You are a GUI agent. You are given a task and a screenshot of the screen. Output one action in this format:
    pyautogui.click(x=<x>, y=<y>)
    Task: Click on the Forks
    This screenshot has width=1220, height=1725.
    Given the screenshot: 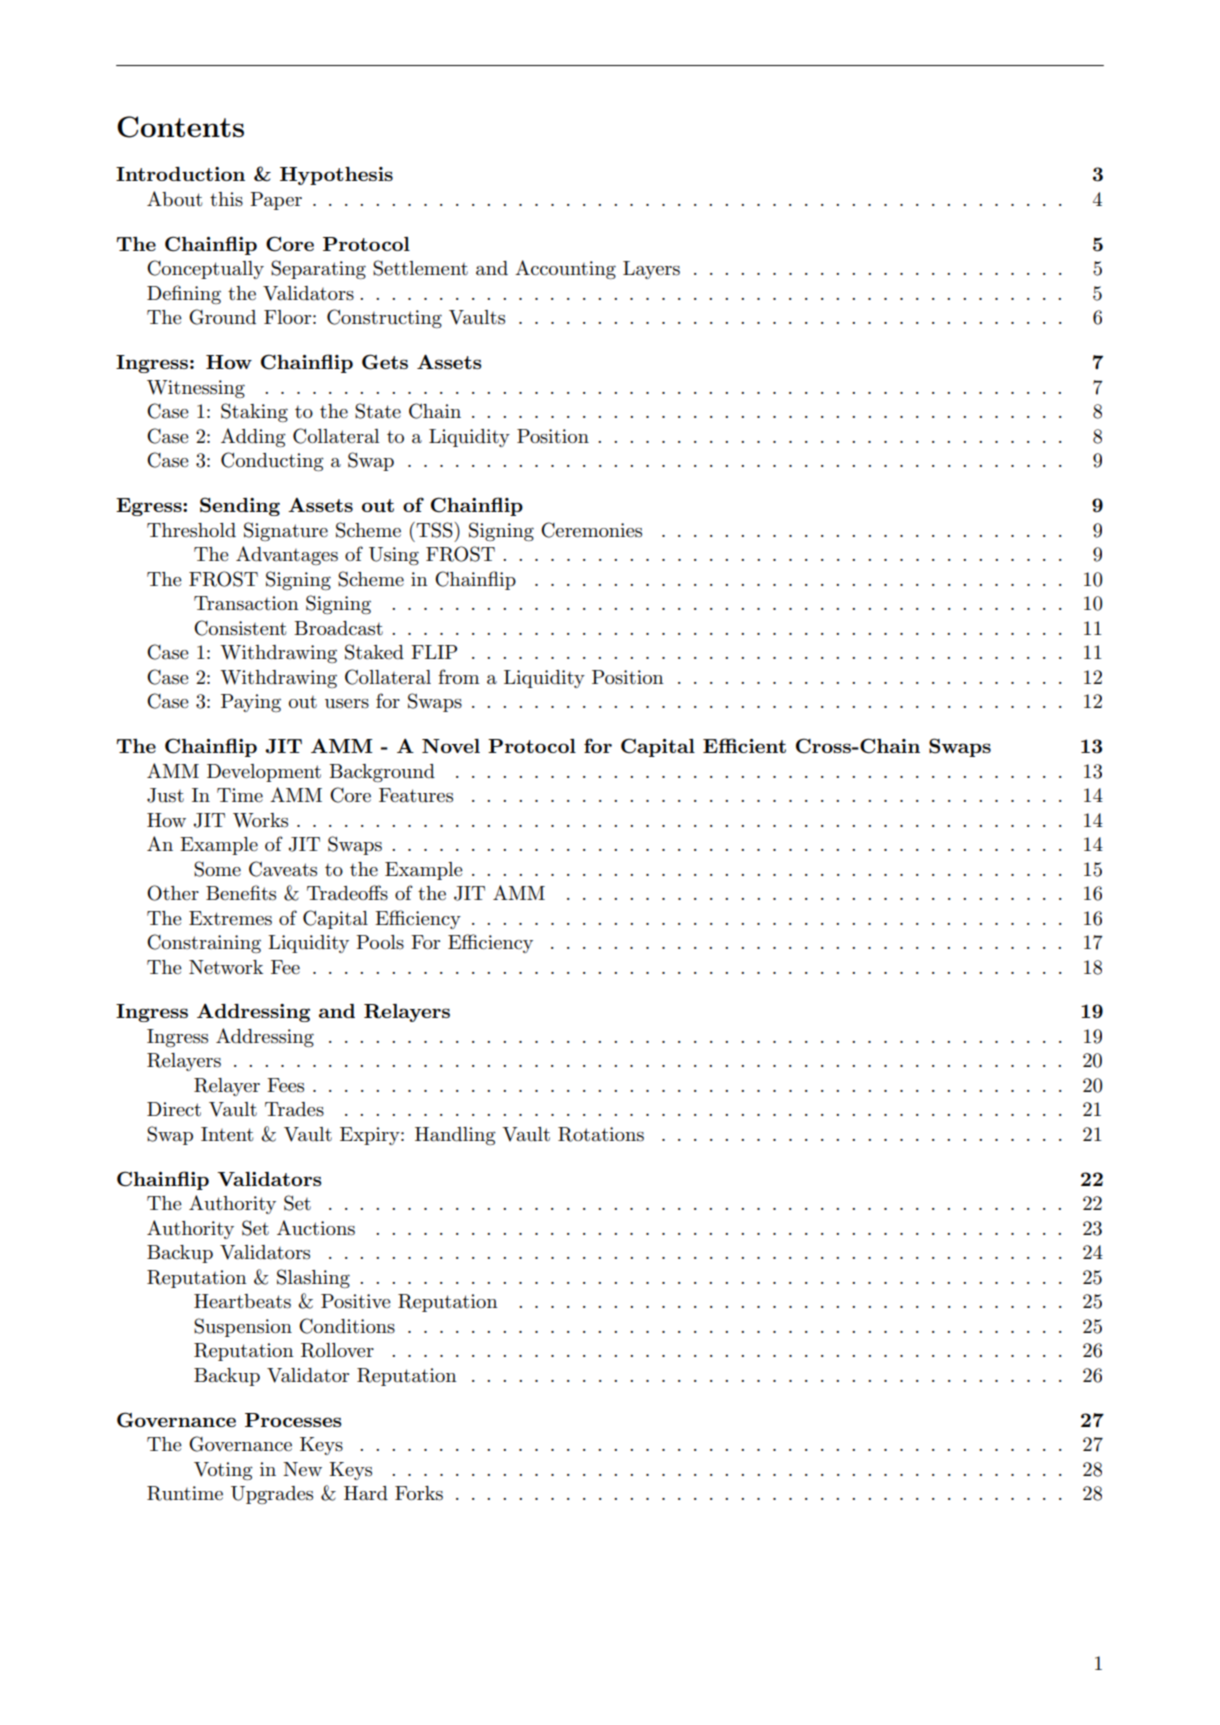 What is the action you would take?
    pyautogui.click(x=419, y=1493)
